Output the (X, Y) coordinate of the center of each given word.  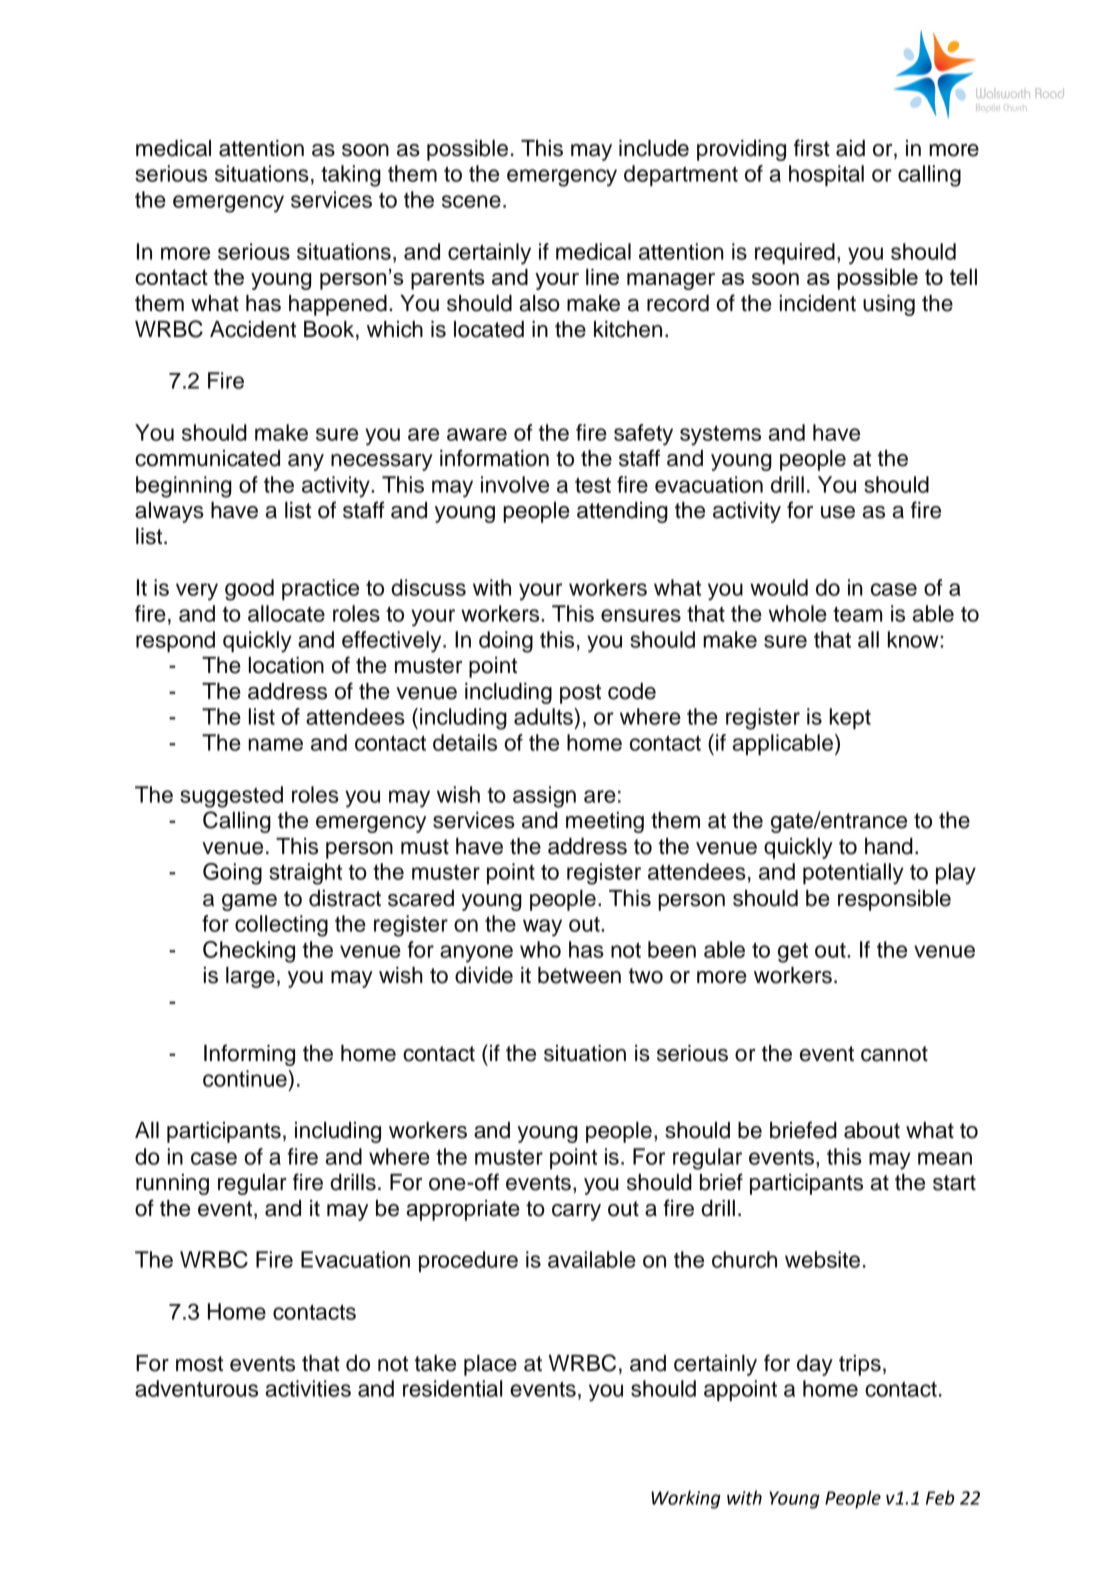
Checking (249, 952)
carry (576, 1212)
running (172, 1184)
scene (471, 201)
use (838, 512)
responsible (894, 900)
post (580, 694)
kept (850, 718)
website (822, 1259)
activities (308, 1388)
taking (351, 176)
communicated (207, 458)
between (579, 975)
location (286, 665)
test (593, 485)
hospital (826, 175)
